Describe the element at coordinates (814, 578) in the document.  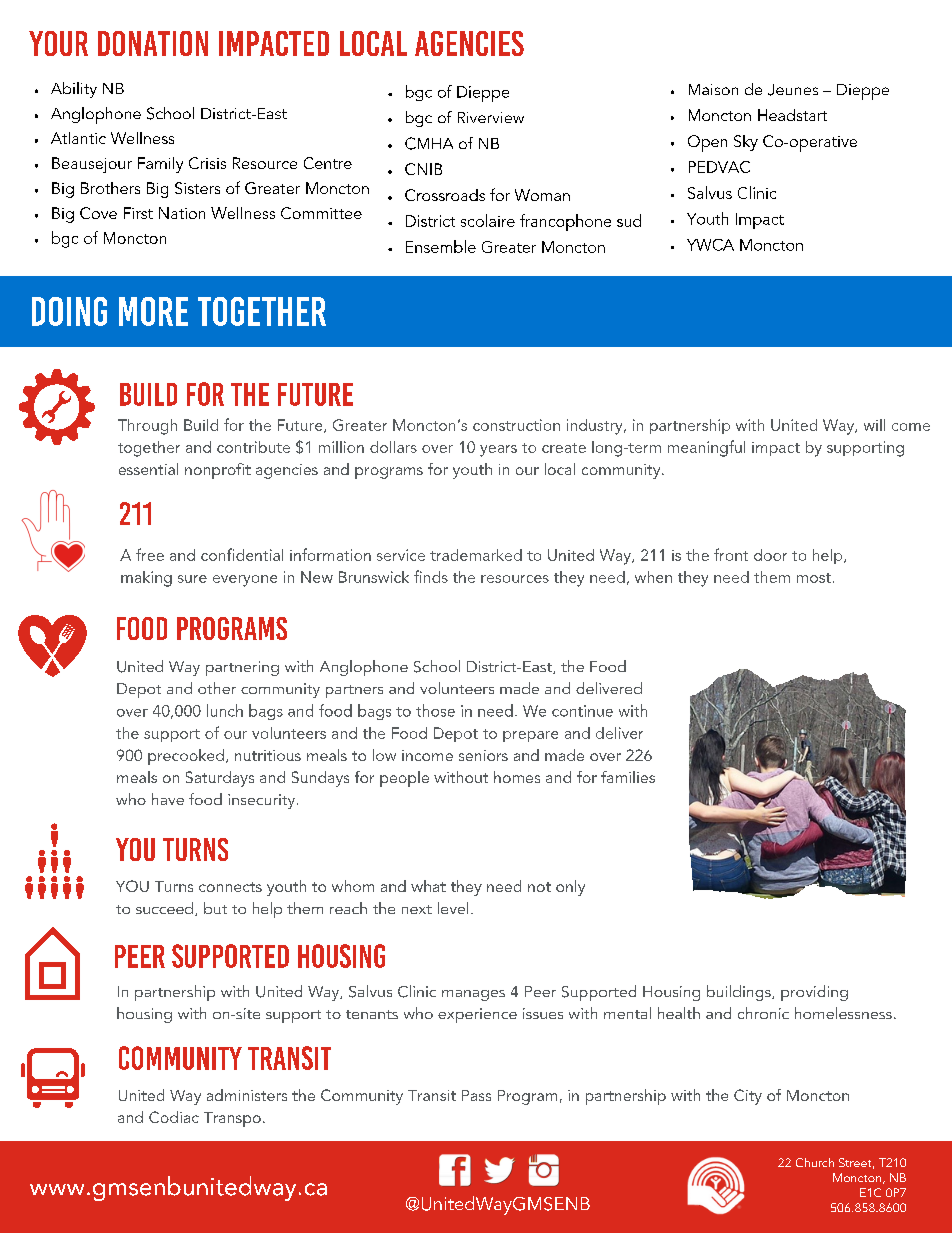
I see `most` at that location.
